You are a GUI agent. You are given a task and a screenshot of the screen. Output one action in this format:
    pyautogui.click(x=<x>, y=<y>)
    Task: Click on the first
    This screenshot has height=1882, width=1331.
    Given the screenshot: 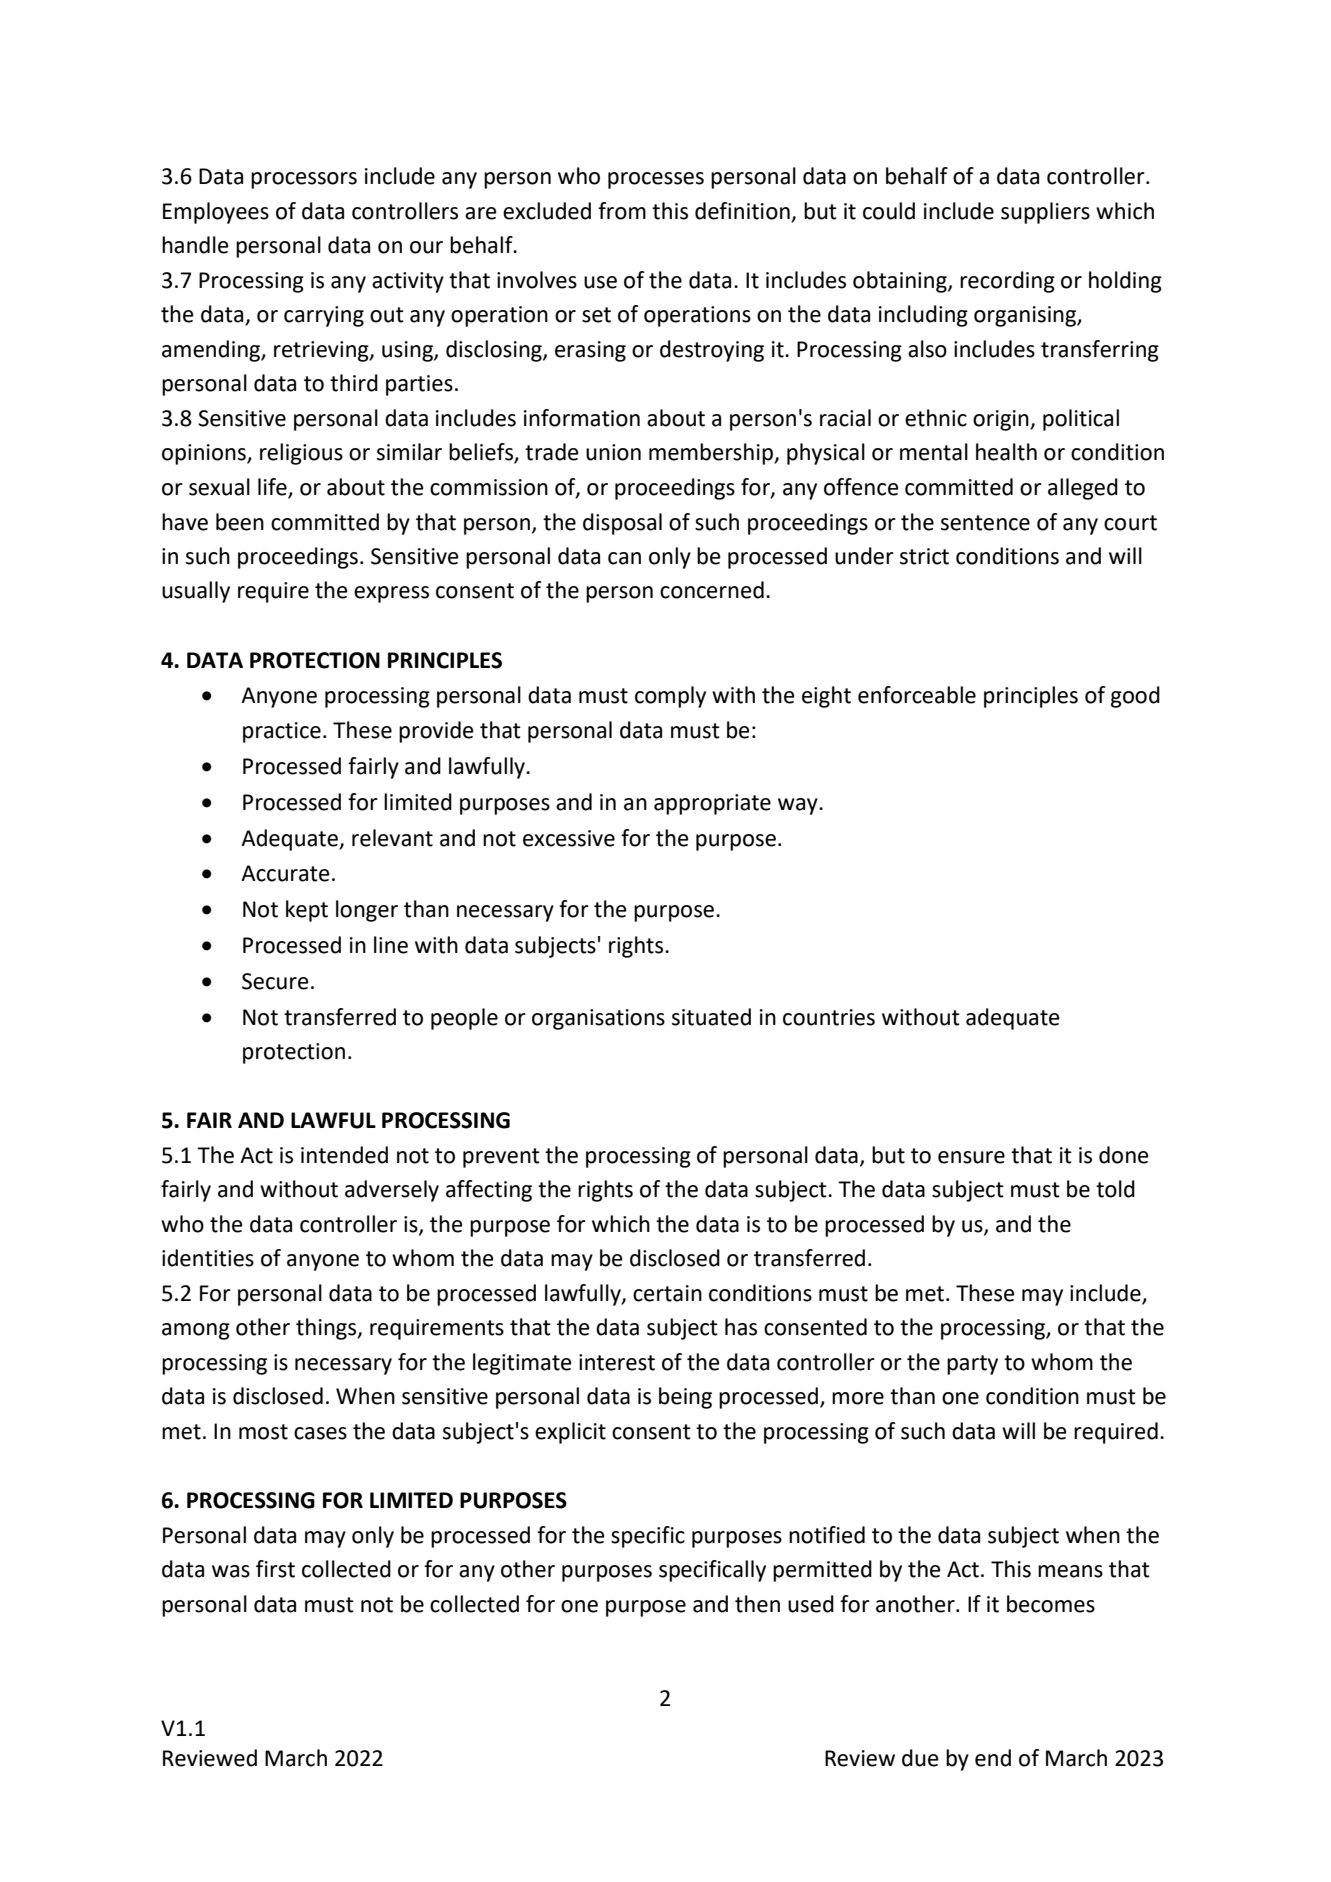 What is the action you would take?
    pyautogui.click(x=275, y=1569)
